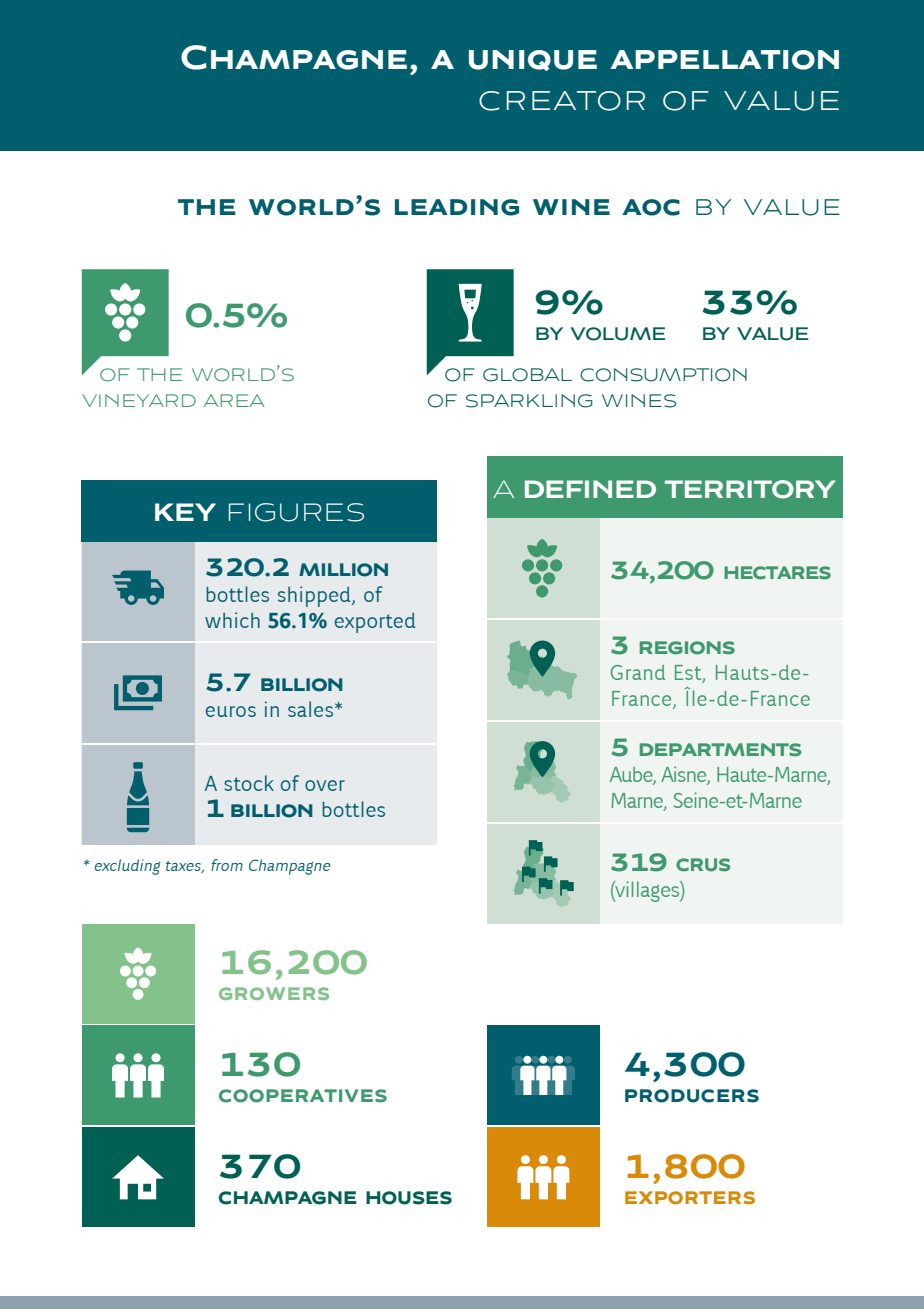  What do you see at coordinates (533, 60) in the screenshot?
I see `unique` at bounding box center [533, 60].
